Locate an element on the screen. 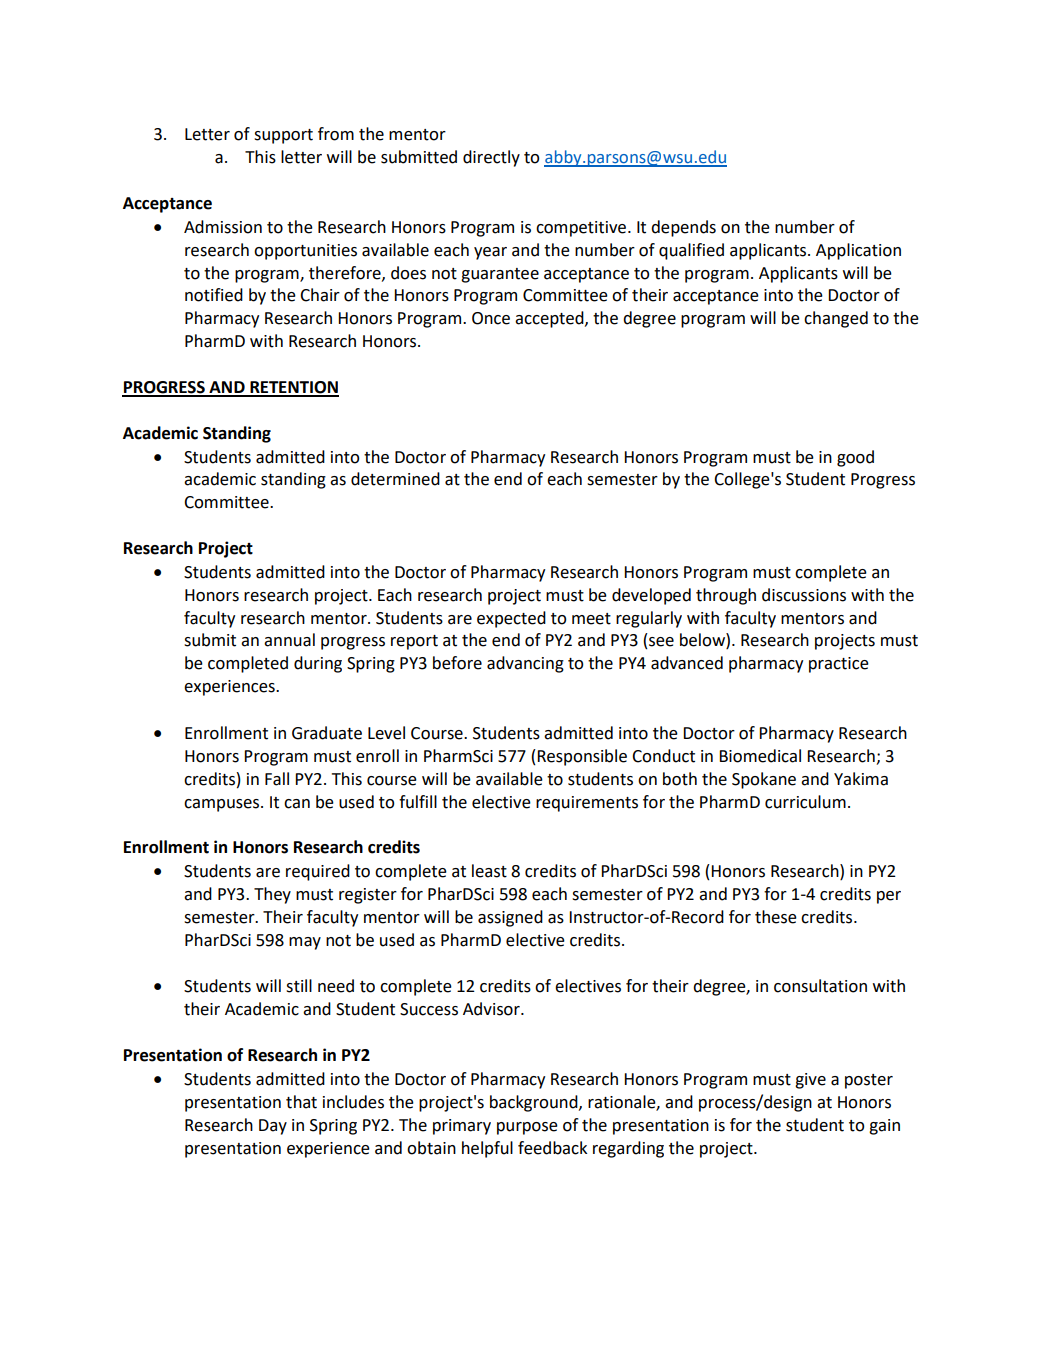 Image resolution: width=1043 pixels, height=1349 pixels. Application is located at coordinates (858, 251).
